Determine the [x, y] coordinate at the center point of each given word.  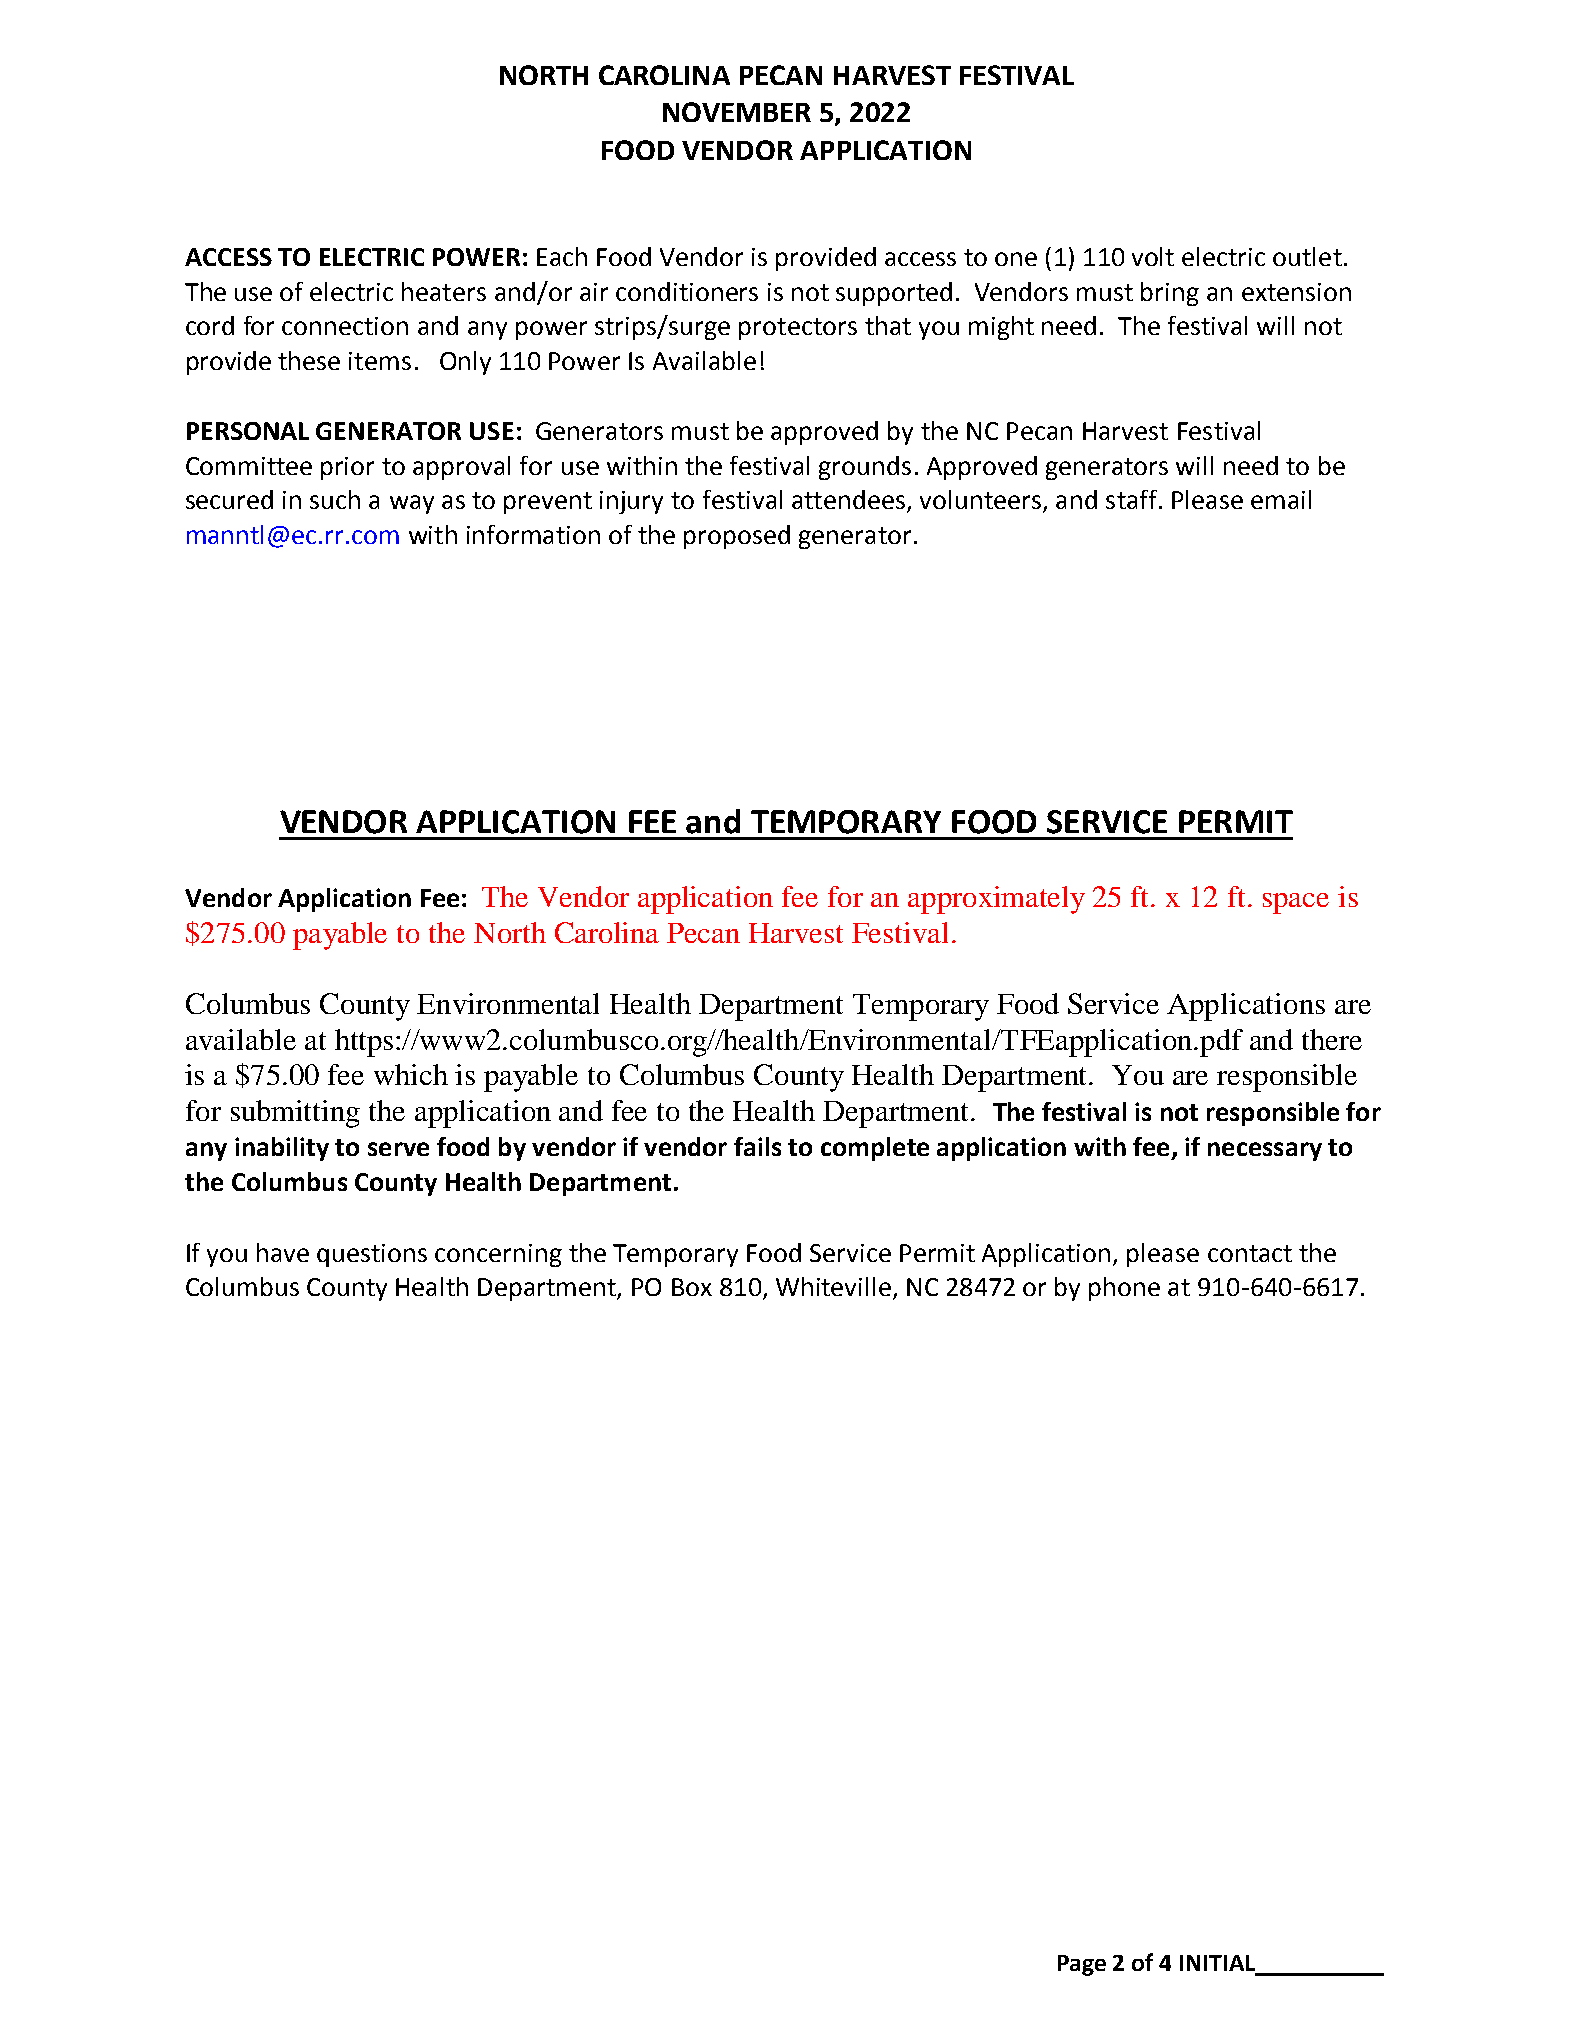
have [283, 1252]
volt [1153, 256]
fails [757, 1146]
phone [1124, 1289]
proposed [737, 537]
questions [372, 1255]
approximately [996, 900]
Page [1082, 1965]
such [335, 499]
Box [692, 1287]
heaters [444, 291]
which [411, 1074]
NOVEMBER [737, 112]
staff [1131, 499]
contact [1250, 1253]
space [1296, 903]
